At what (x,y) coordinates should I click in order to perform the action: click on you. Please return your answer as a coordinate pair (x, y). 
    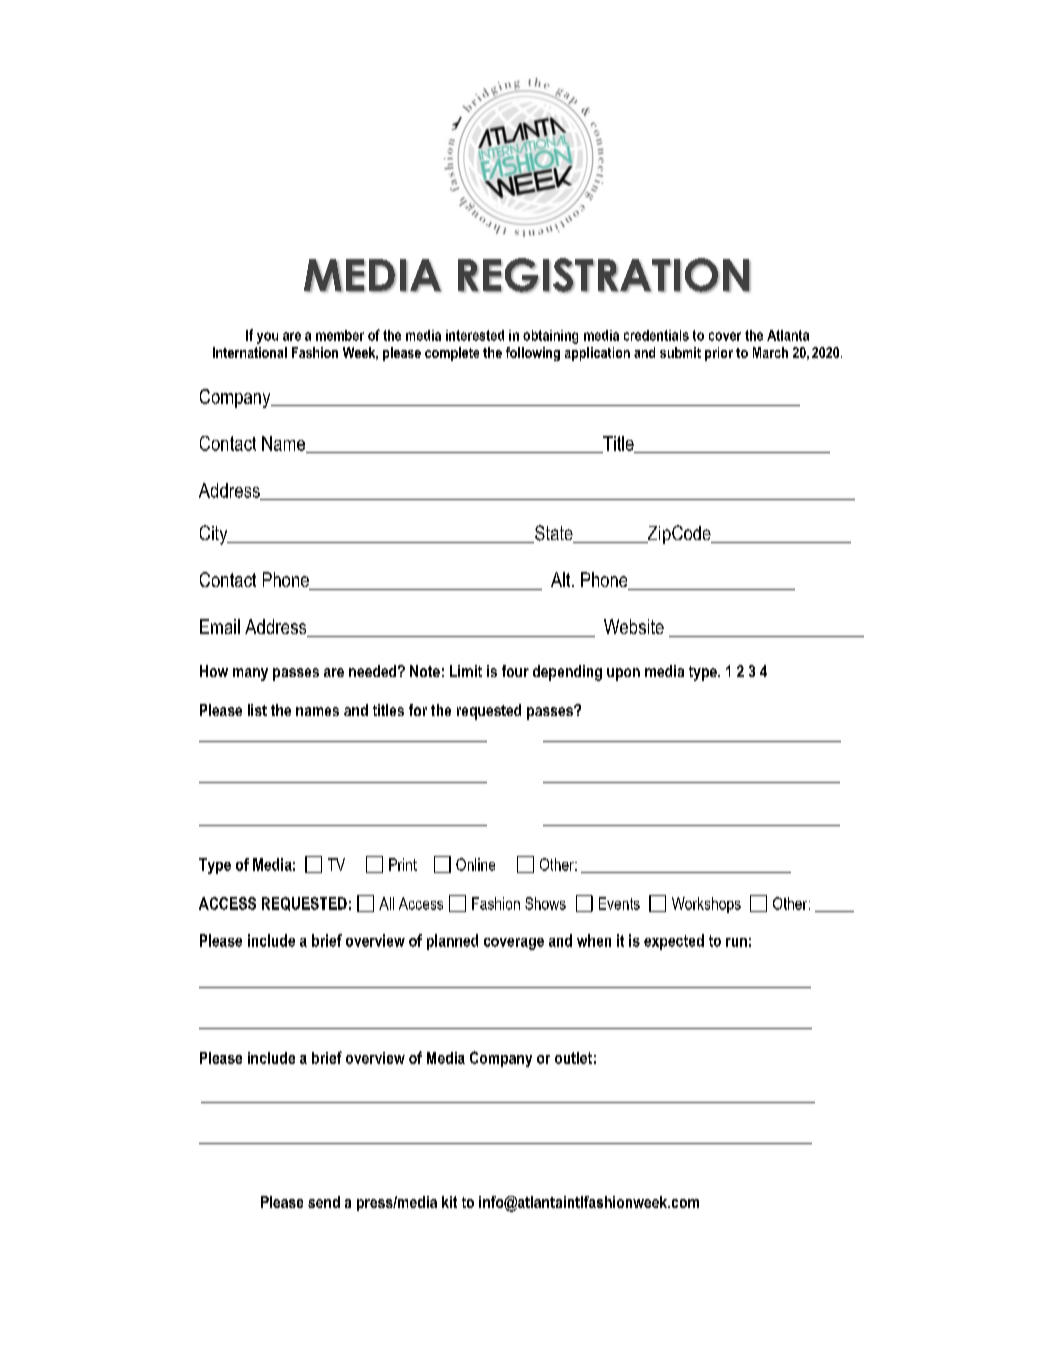
    Looking at the image, I should click on (267, 338).
